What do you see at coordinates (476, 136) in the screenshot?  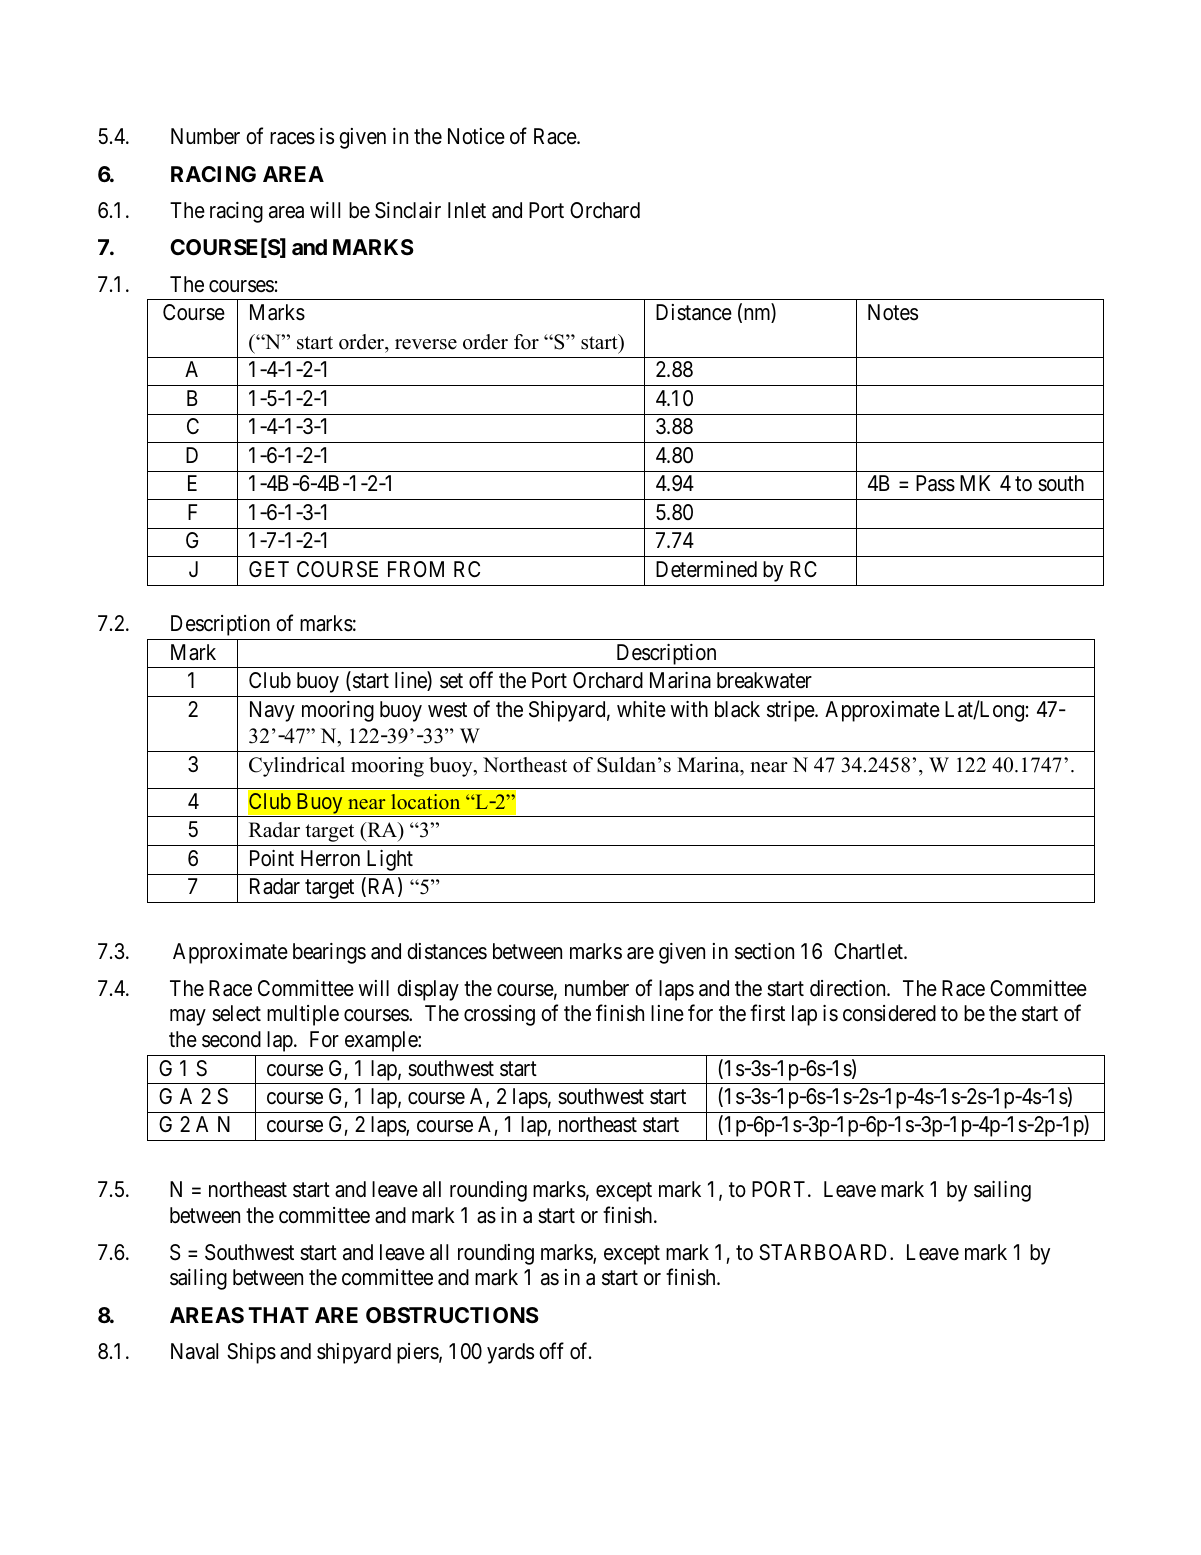 I see `Notice` at bounding box center [476, 136].
